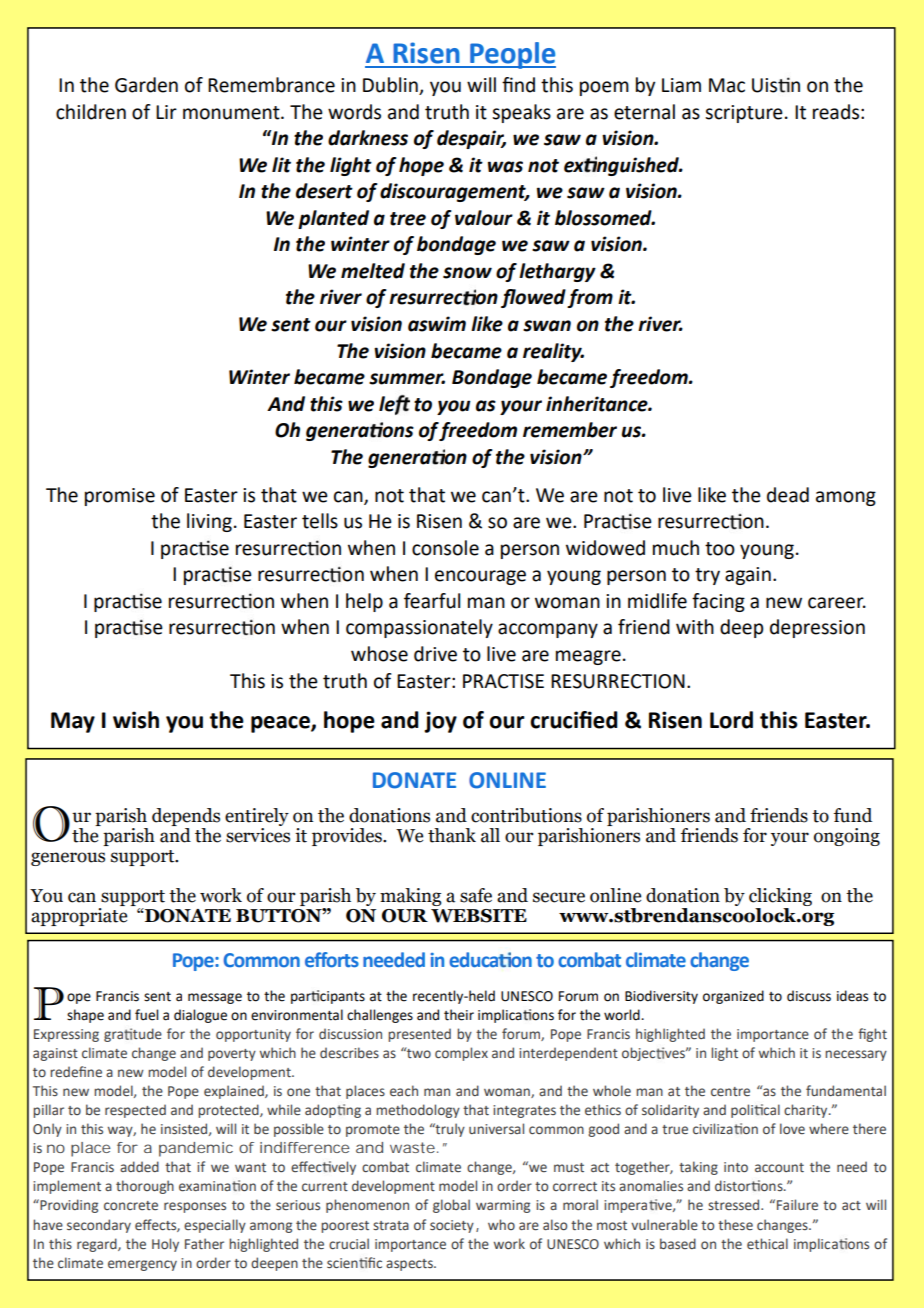 The width and height of the document is (924, 1308). What do you see at coordinates (479, 916) in the document?
I see `WEBSITE` at bounding box center [479, 916].
